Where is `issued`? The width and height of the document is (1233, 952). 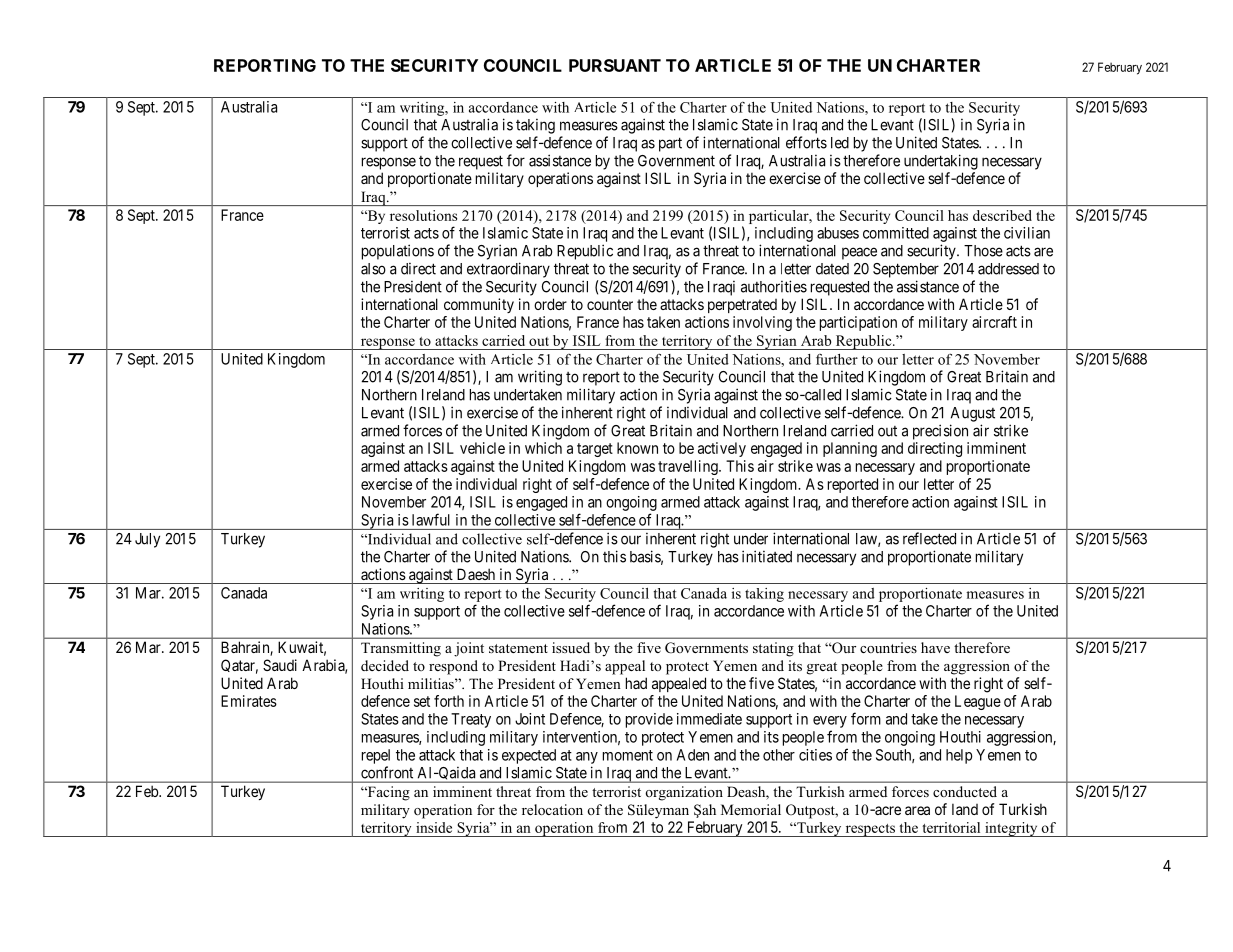
issued is located at coordinates (571, 647).
